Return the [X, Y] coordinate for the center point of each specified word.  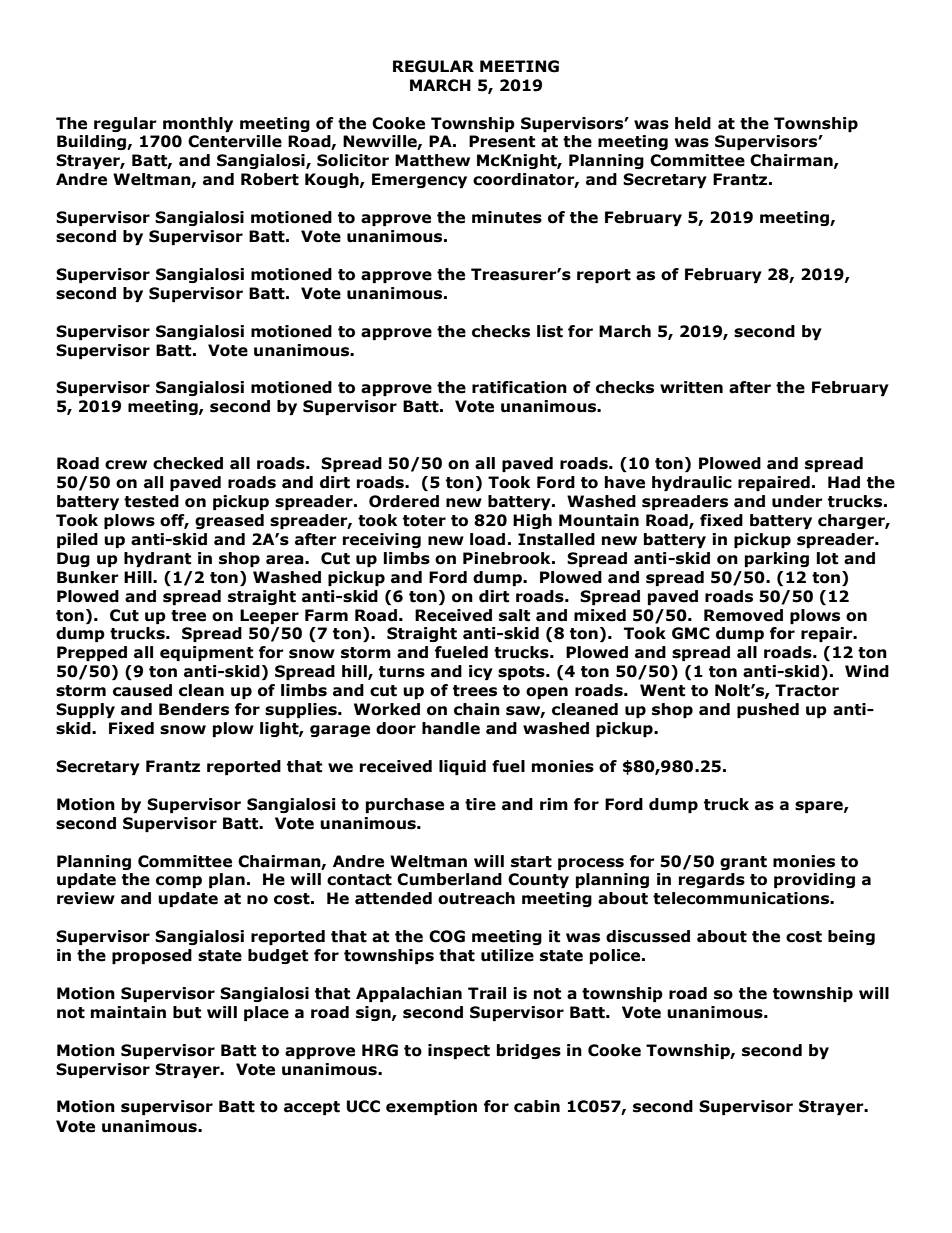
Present [502, 141]
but [187, 1012]
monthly [198, 124]
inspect [459, 1051]
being [851, 937]
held [693, 123]
